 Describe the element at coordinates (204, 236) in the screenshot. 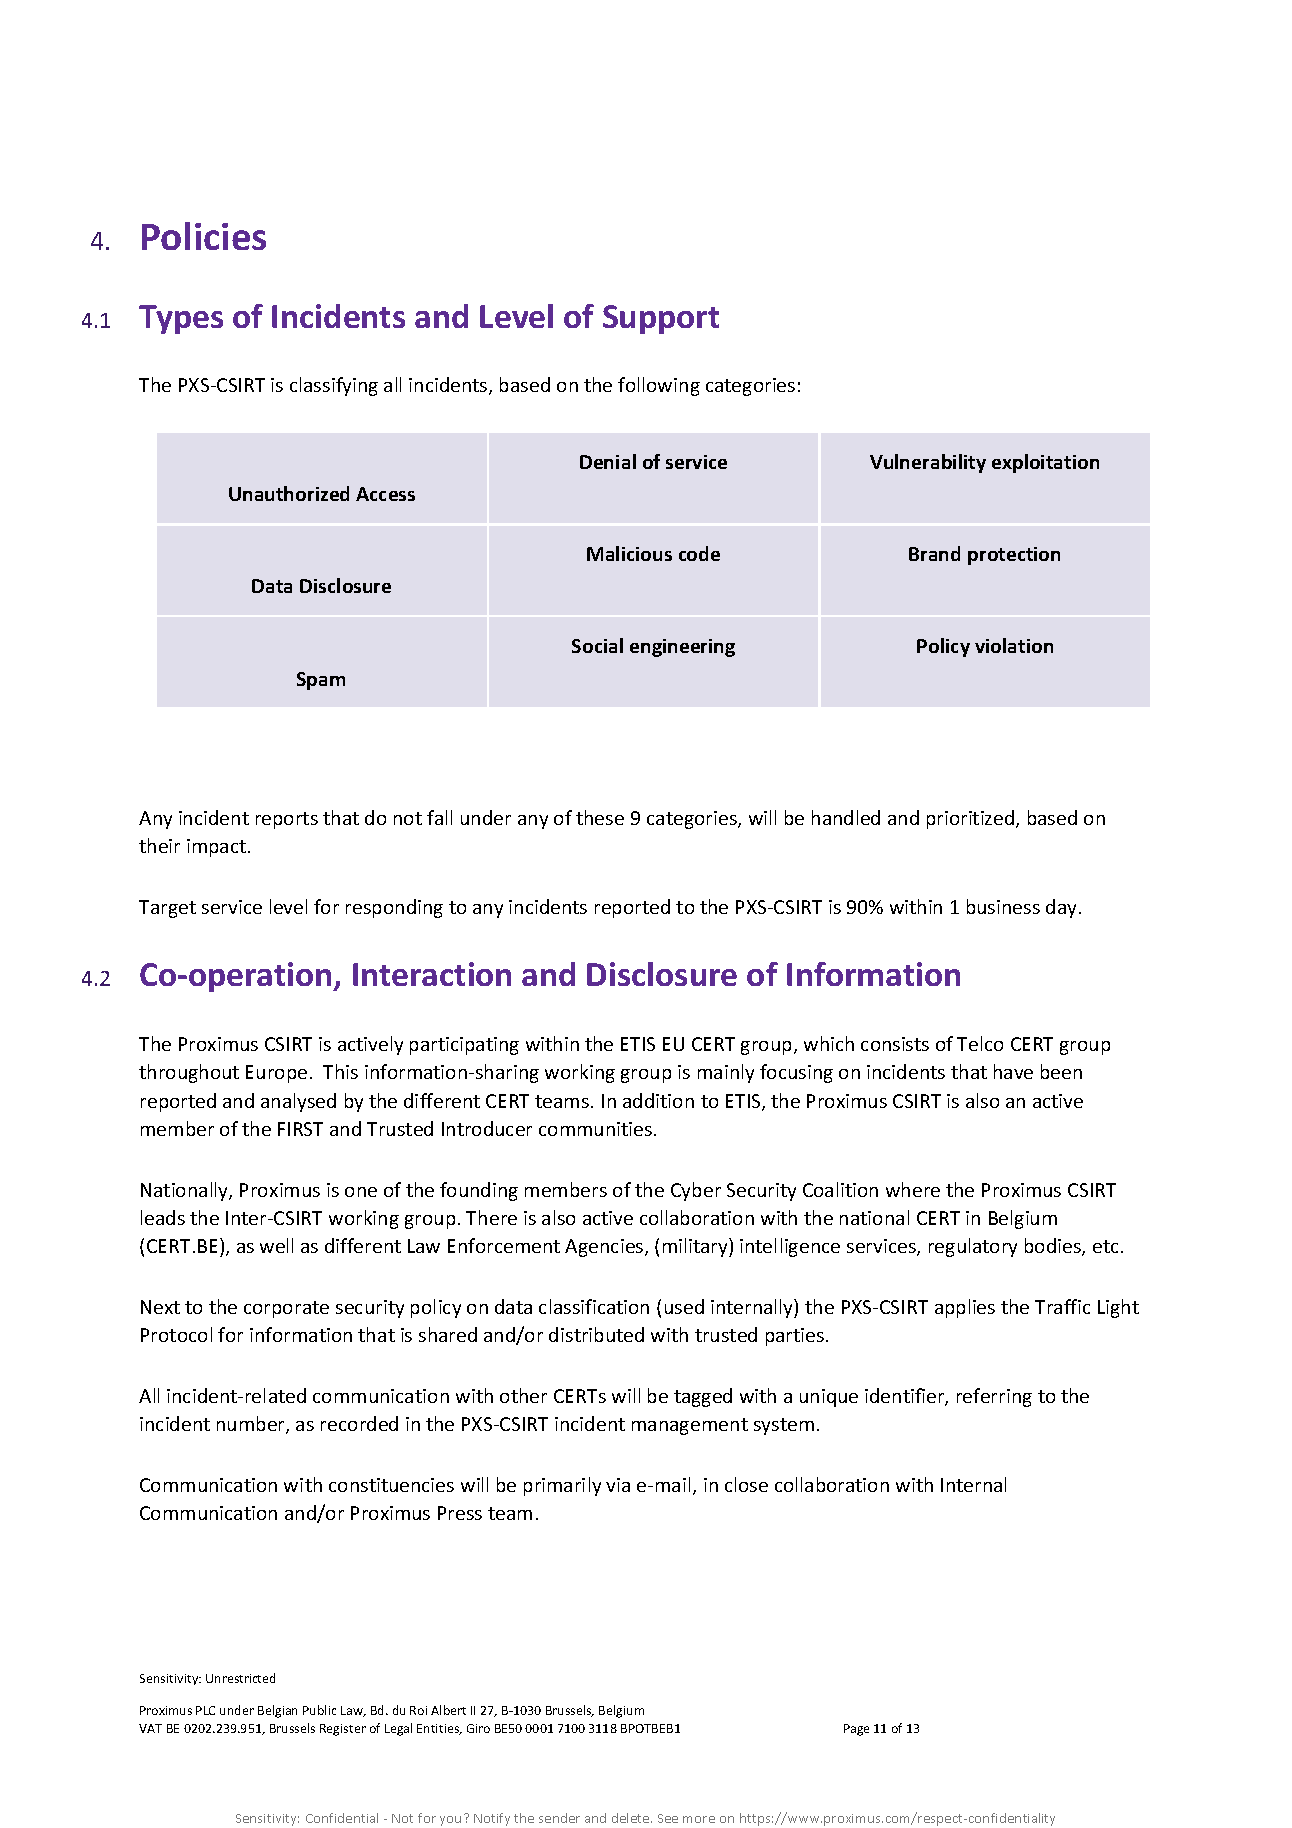

I see `Policies` at that location.
